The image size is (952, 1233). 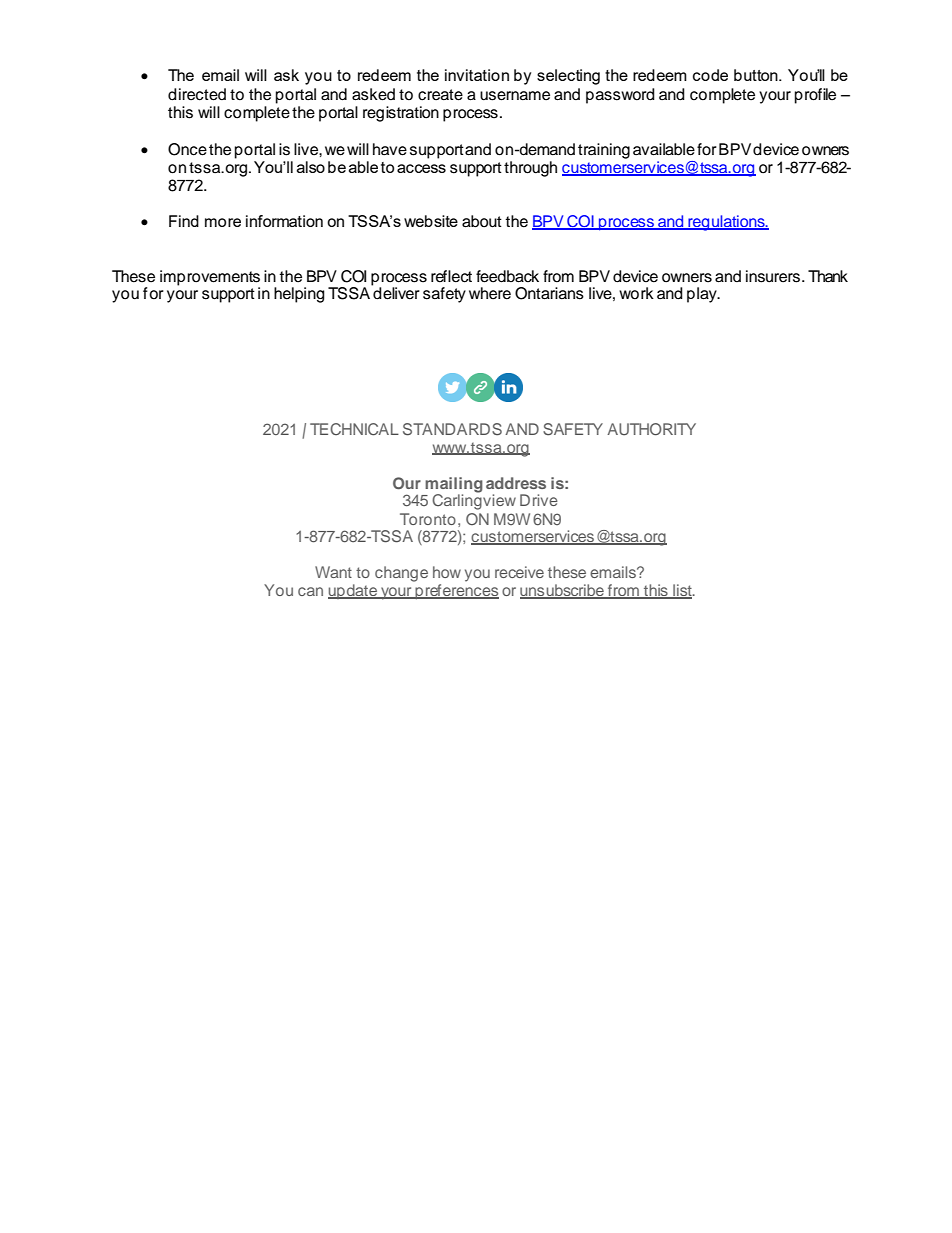 What do you see at coordinates (515, 96) in the image?
I see `username` at bounding box center [515, 96].
